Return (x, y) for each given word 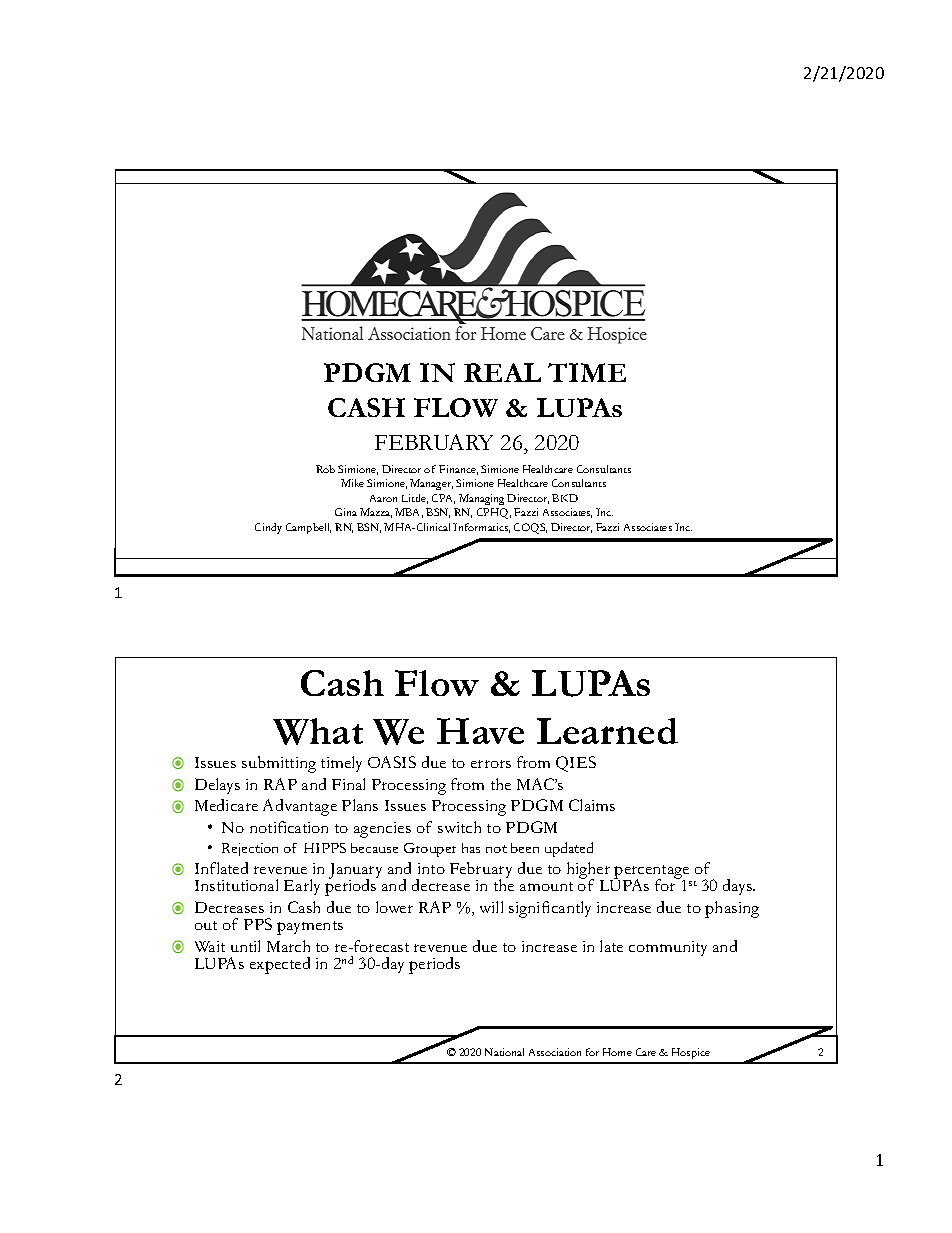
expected (280, 965)
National (504, 1052)
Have (480, 731)
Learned (607, 731)
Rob (325, 469)
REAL (502, 372)
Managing (481, 499)
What (318, 731)
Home (617, 1052)
